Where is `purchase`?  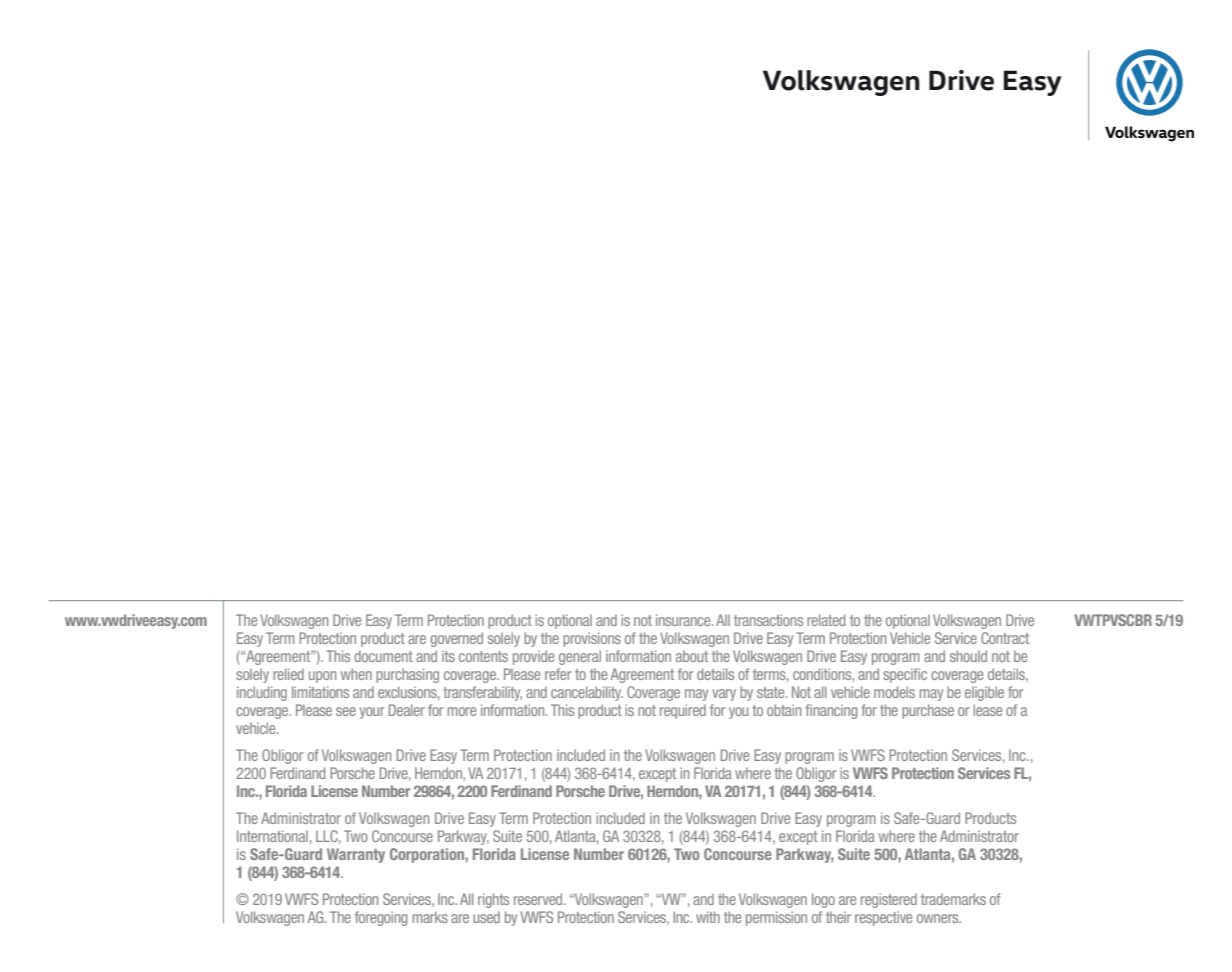 purchase is located at coordinates (928, 711).
